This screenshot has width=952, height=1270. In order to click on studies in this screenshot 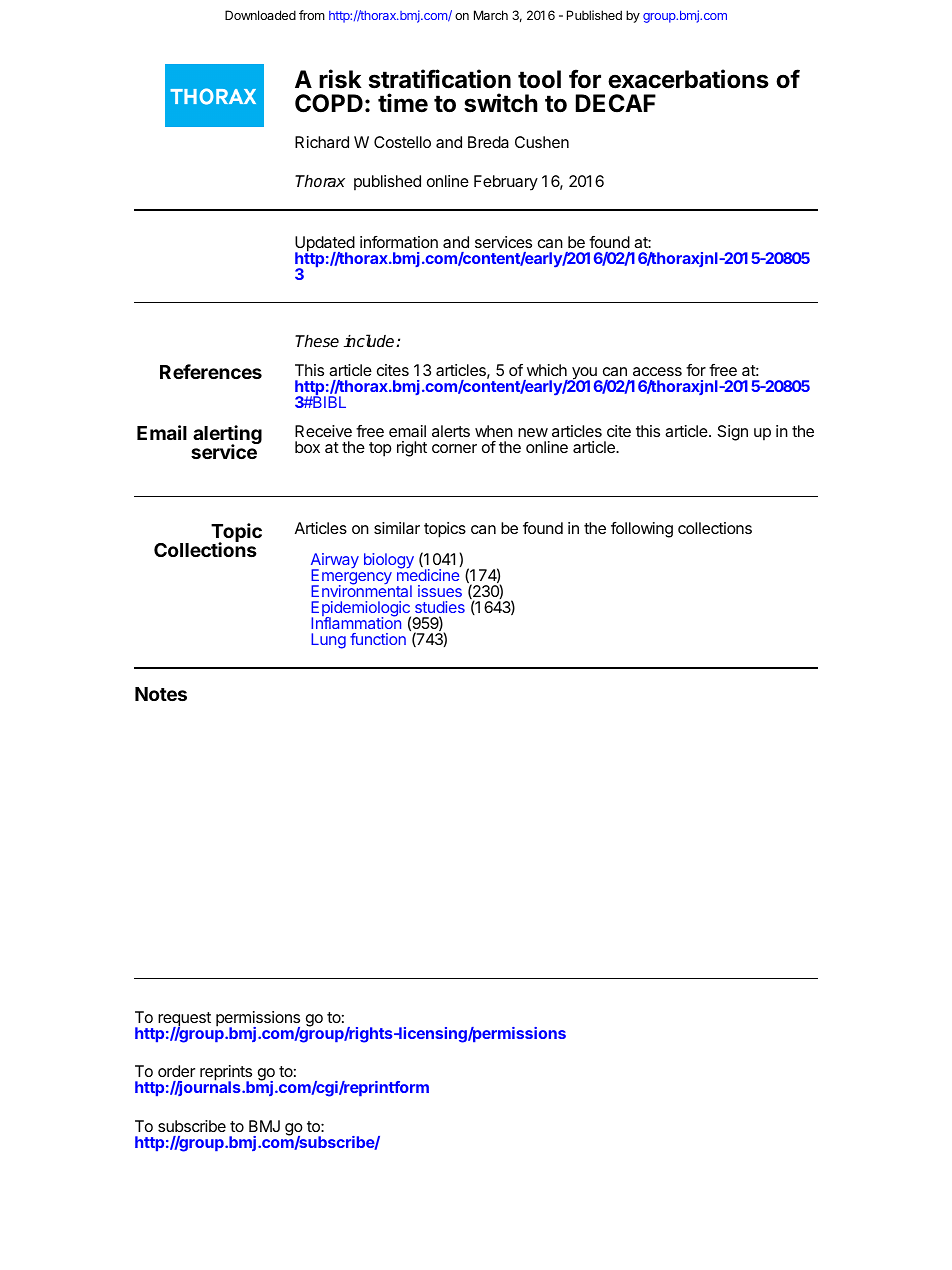, I will do `click(440, 607)`.
